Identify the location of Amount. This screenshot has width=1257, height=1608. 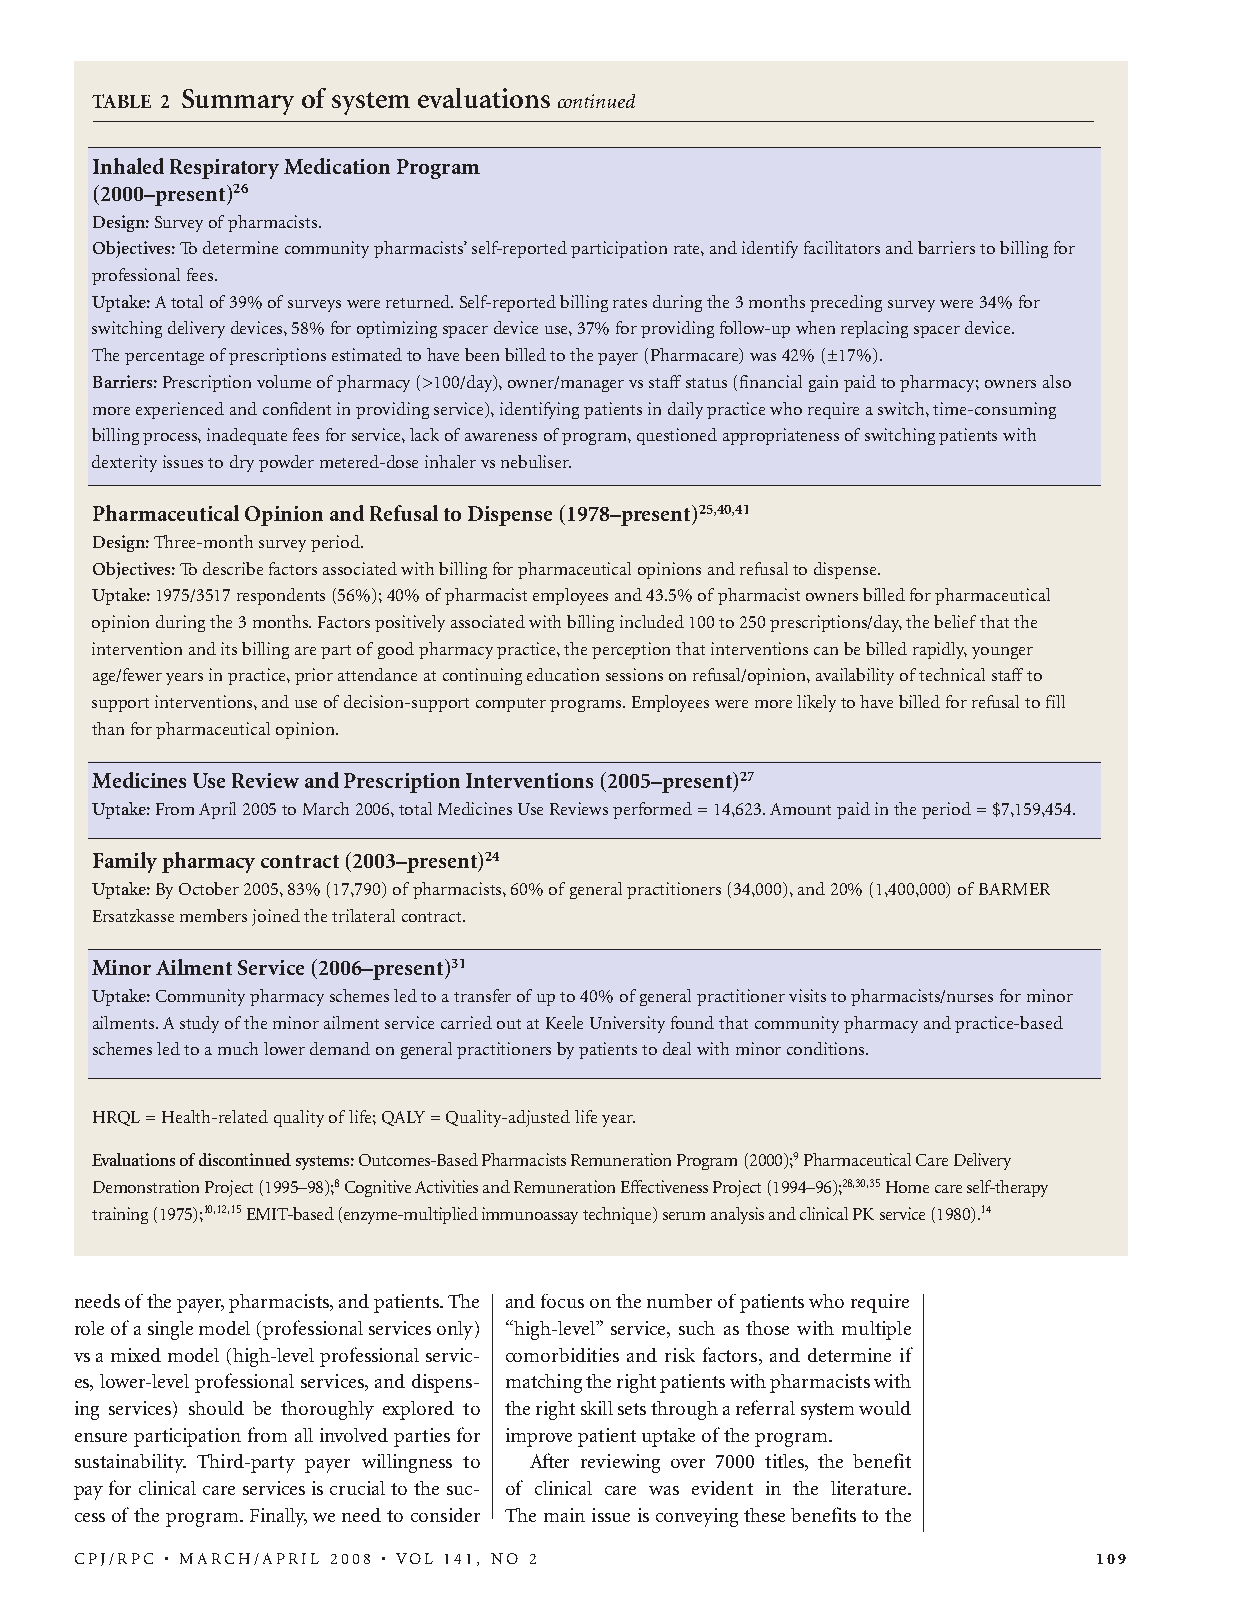
(800, 809).
